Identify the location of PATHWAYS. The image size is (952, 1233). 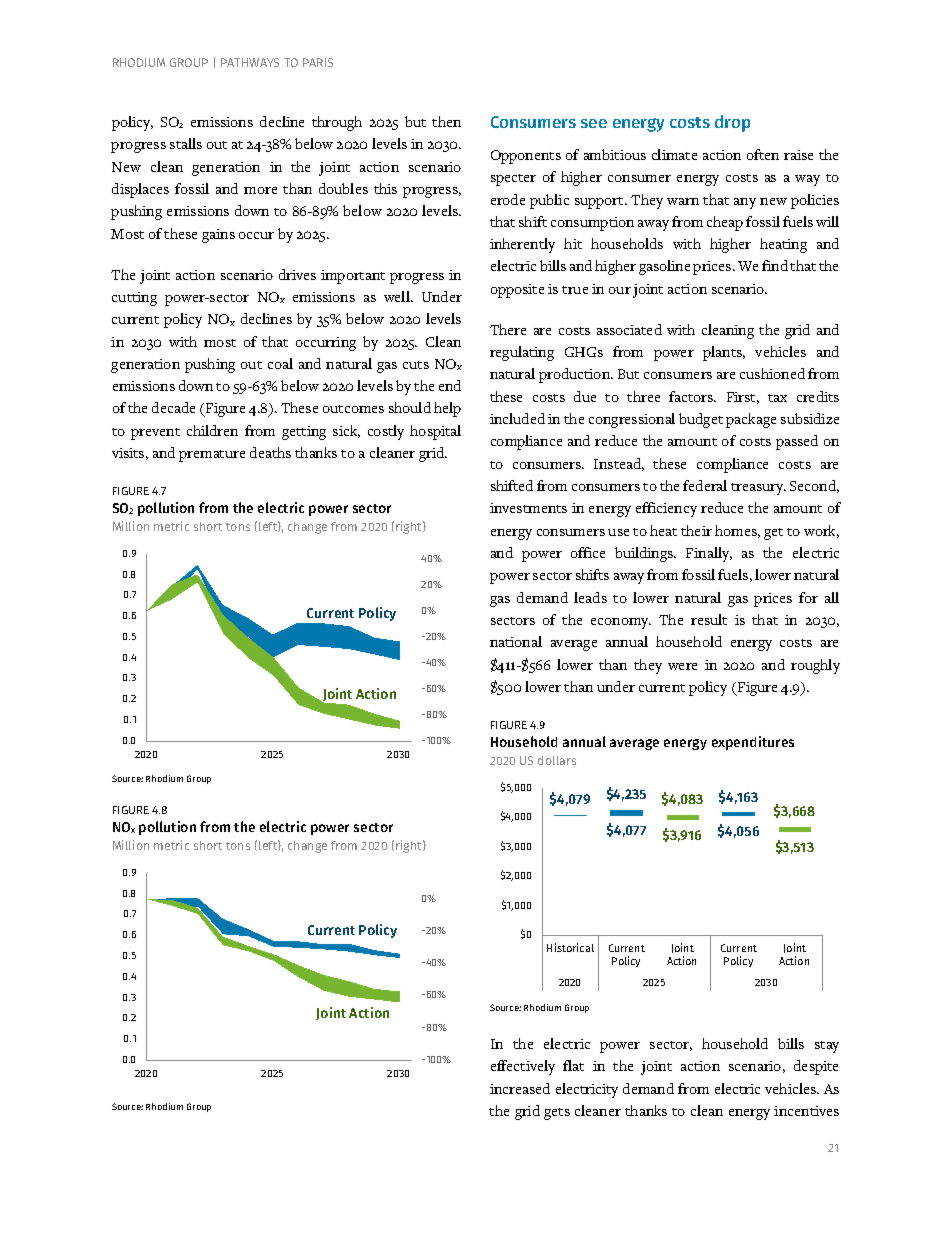
(250, 62).
